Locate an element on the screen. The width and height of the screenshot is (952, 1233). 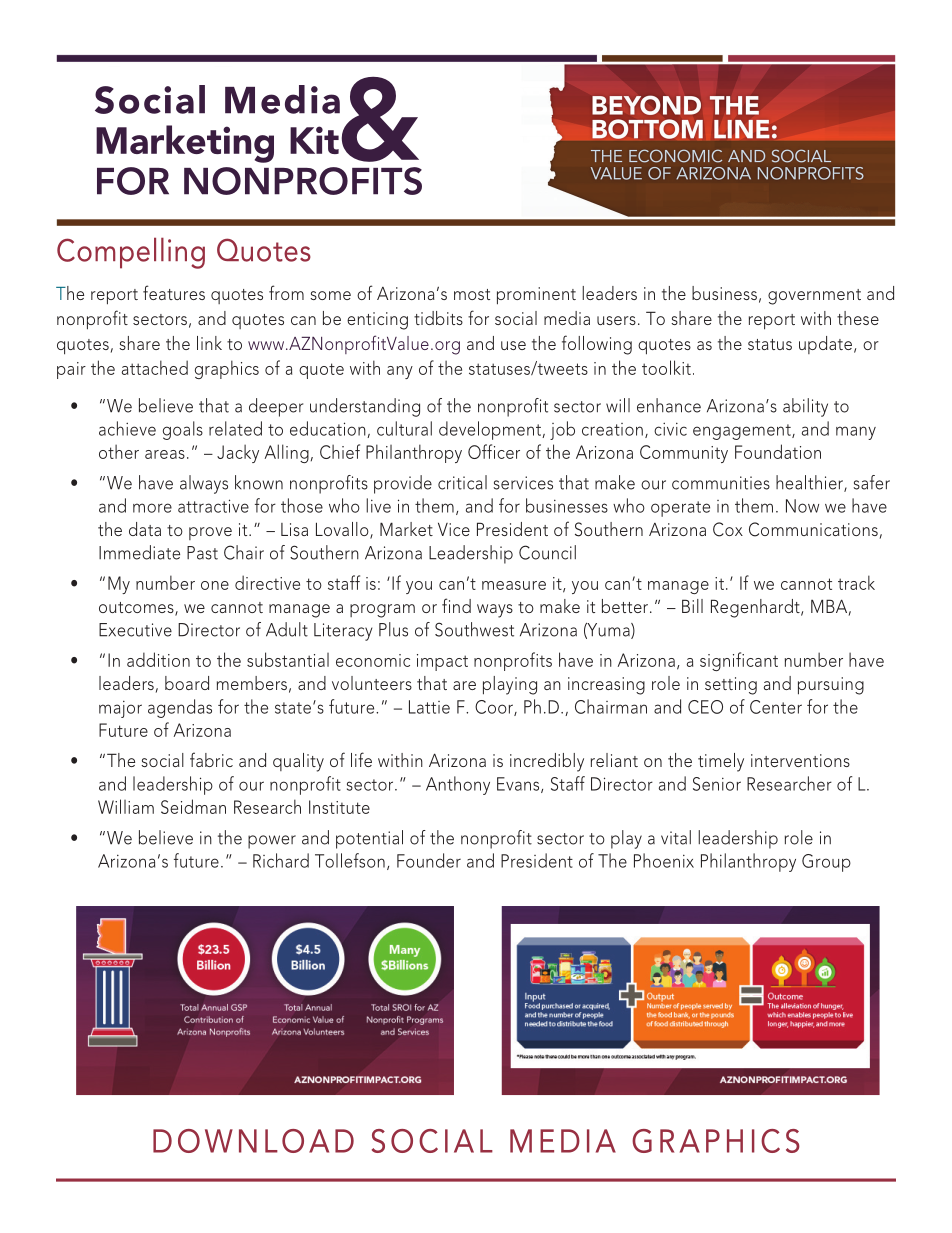
impact is located at coordinates (442, 662).
